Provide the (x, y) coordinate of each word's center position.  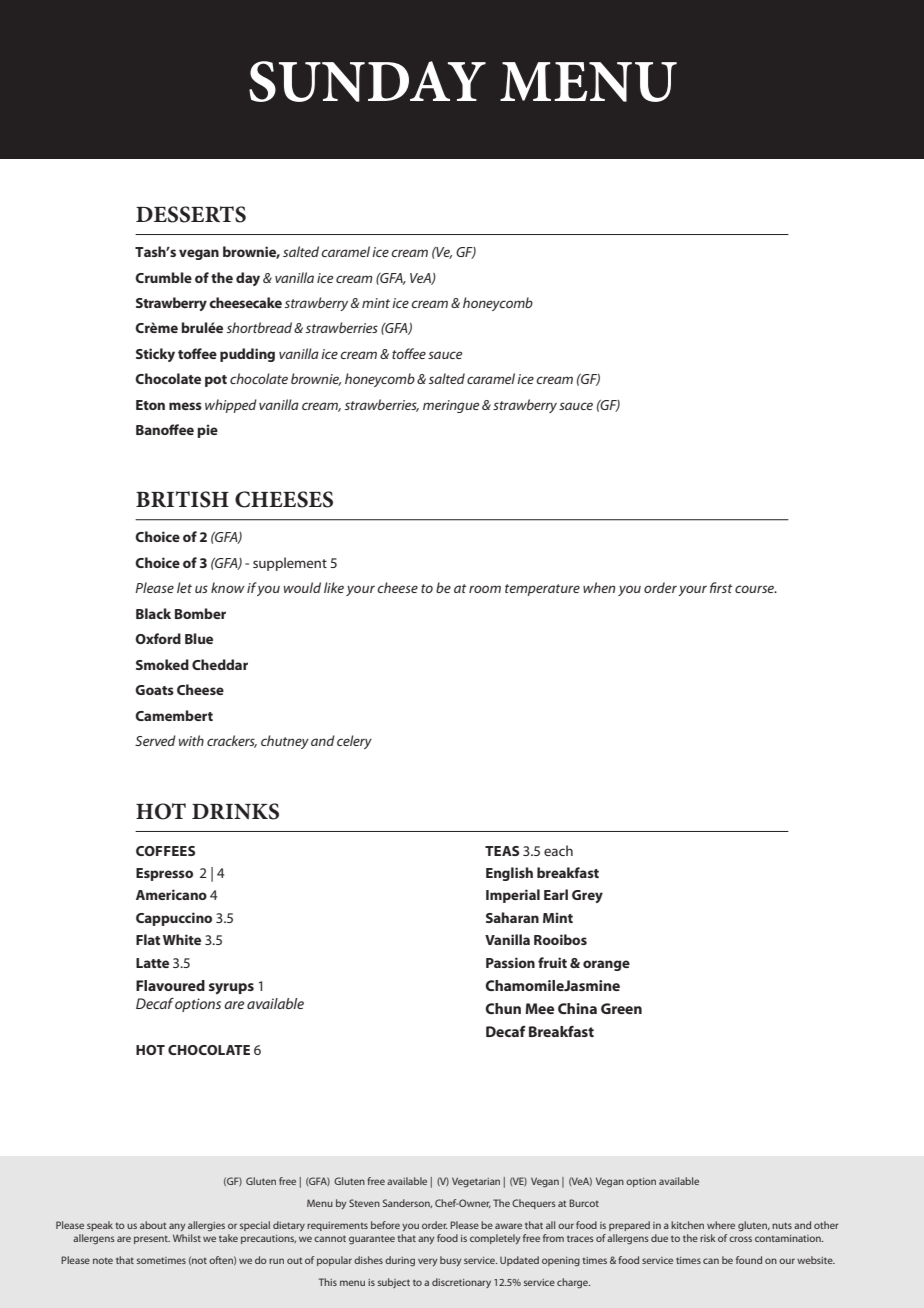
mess (185, 406)
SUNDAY (367, 81)
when (599, 587)
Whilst (187, 1238)
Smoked (162, 664)
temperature (542, 590)
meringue (451, 406)
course (756, 589)
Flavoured (170, 985)
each (558, 850)
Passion (510, 962)
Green (621, 1008)
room (485, 589)
